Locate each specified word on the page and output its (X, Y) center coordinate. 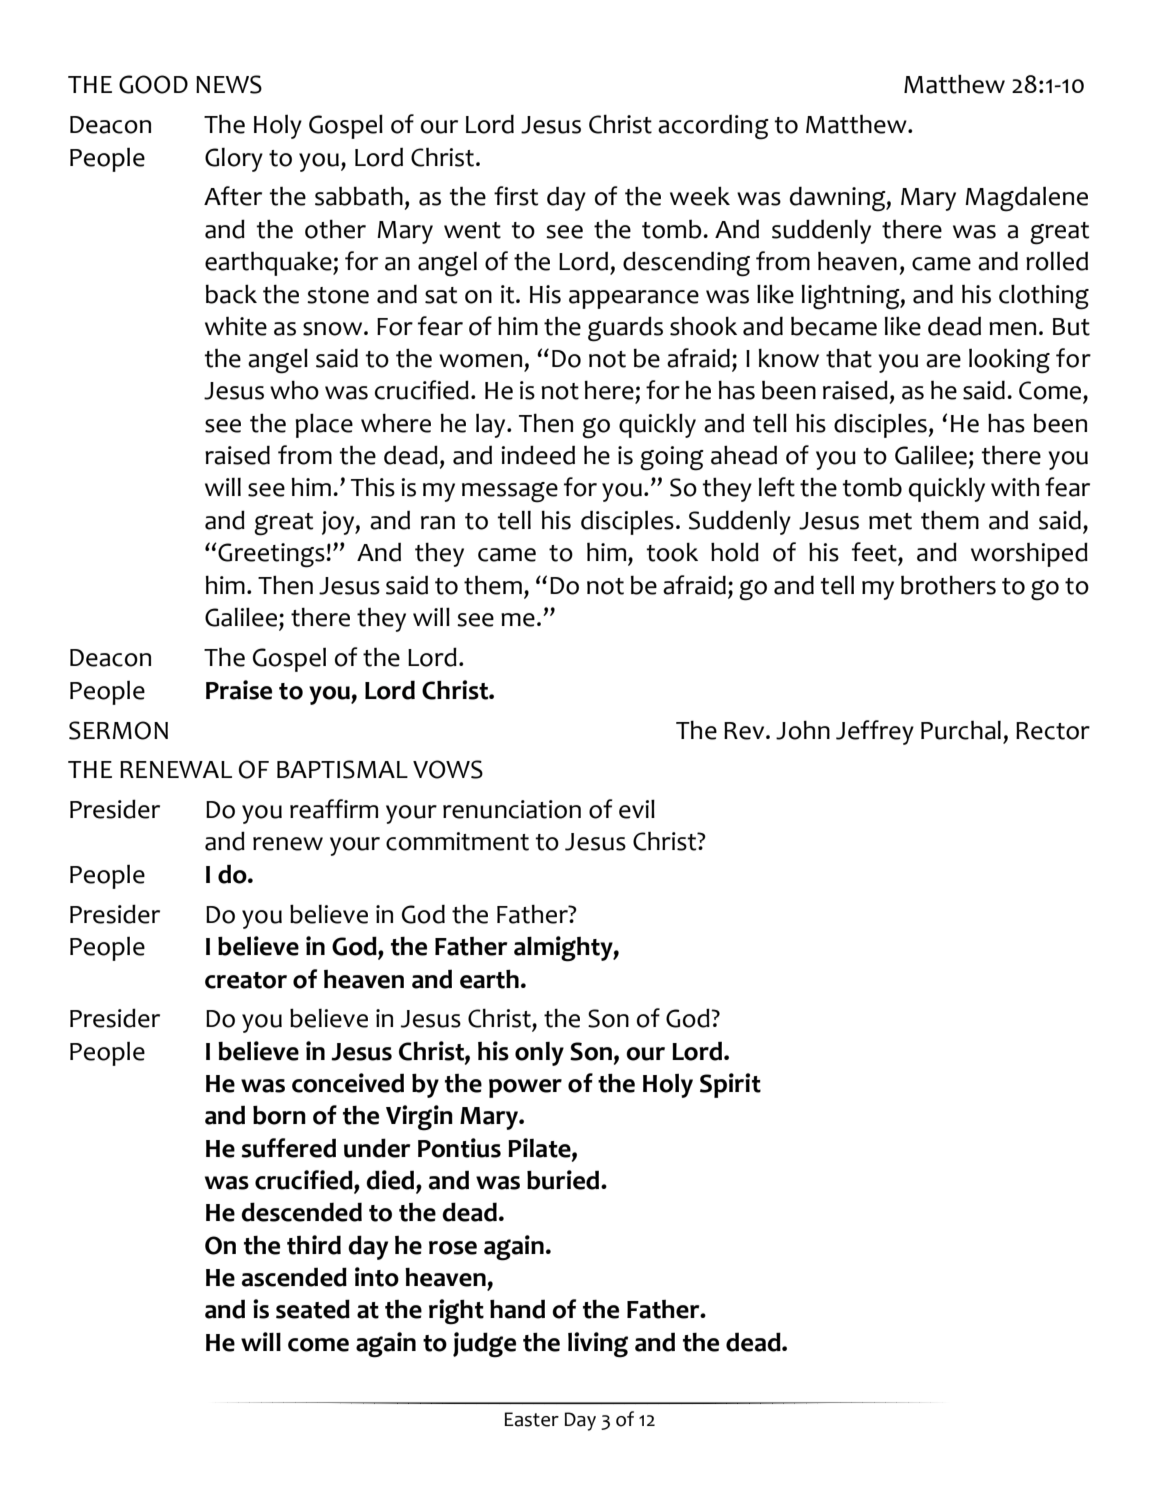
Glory (234, 159)
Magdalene (1026, 199)
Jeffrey (875, 732)
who (294, 390)
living (598, 1345)
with (1015, 487)
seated (313, 1309)
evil (637, 809)
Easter (531, 1419)
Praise (239, 690)
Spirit (730, 1085)
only (539, 1054)
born (279, 1115)
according (713, 127)
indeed (538, 455)
